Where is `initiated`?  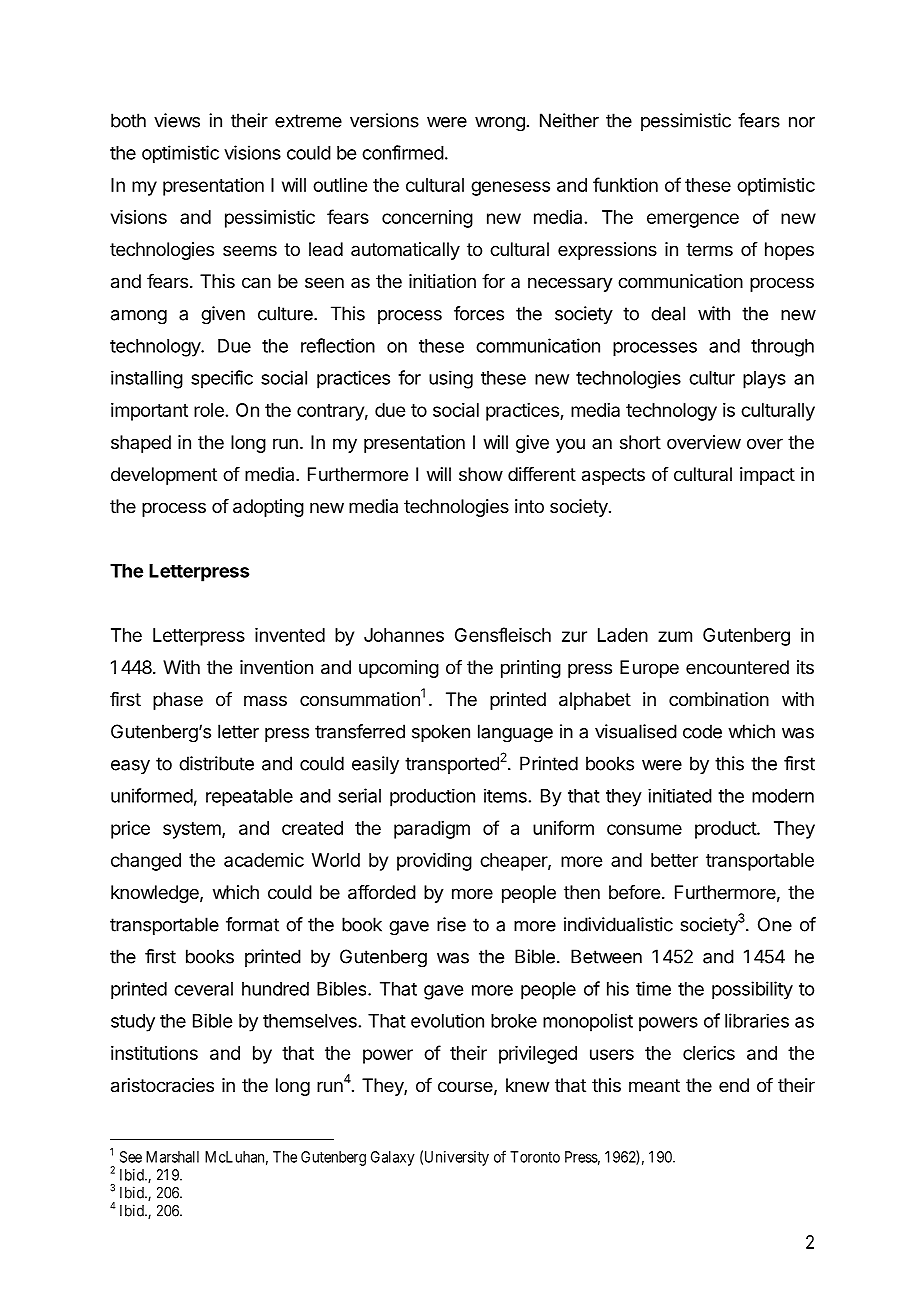
initiated is located at coordinates (680, 796).
